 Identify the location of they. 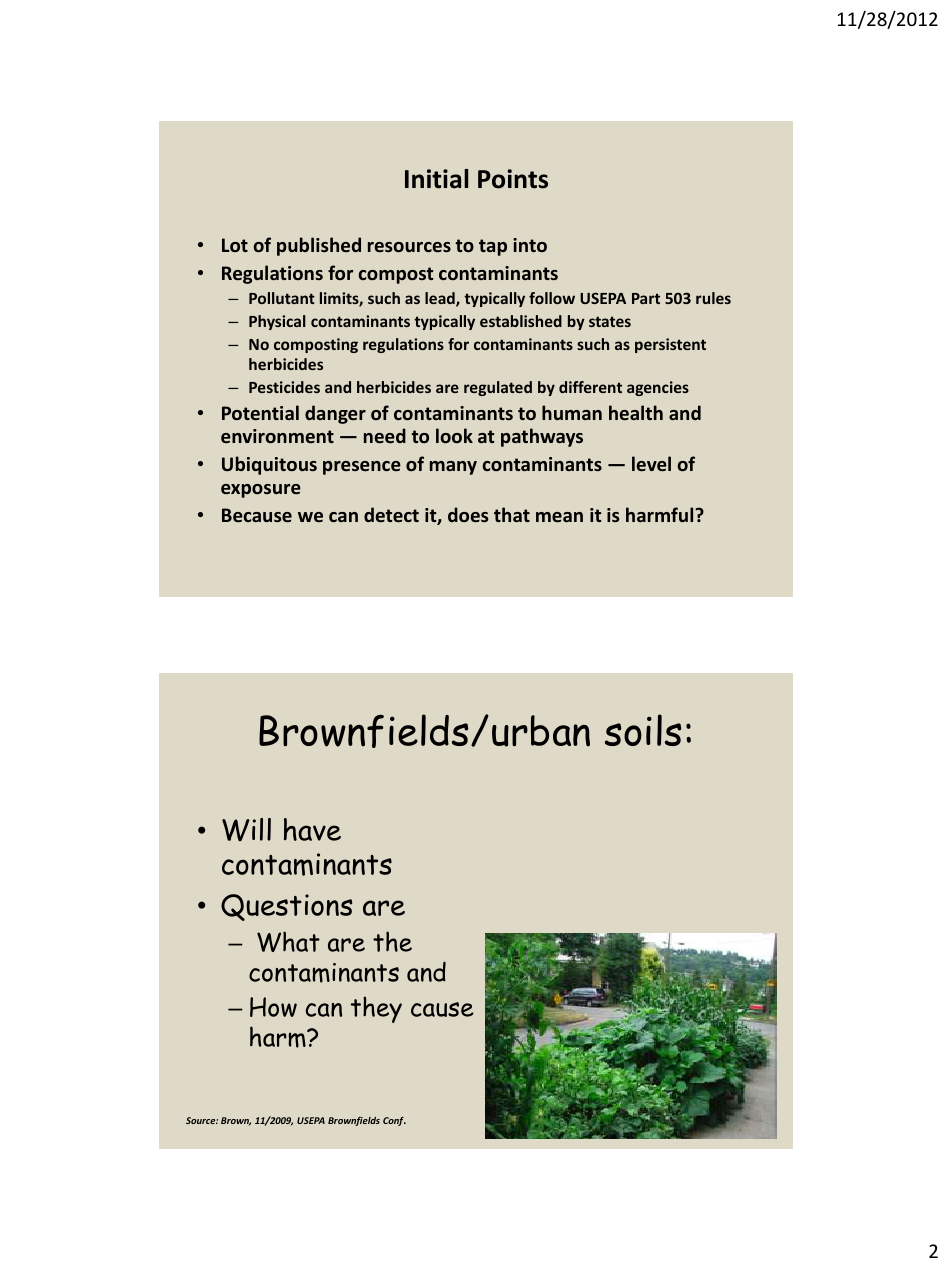
(376, 1009).
